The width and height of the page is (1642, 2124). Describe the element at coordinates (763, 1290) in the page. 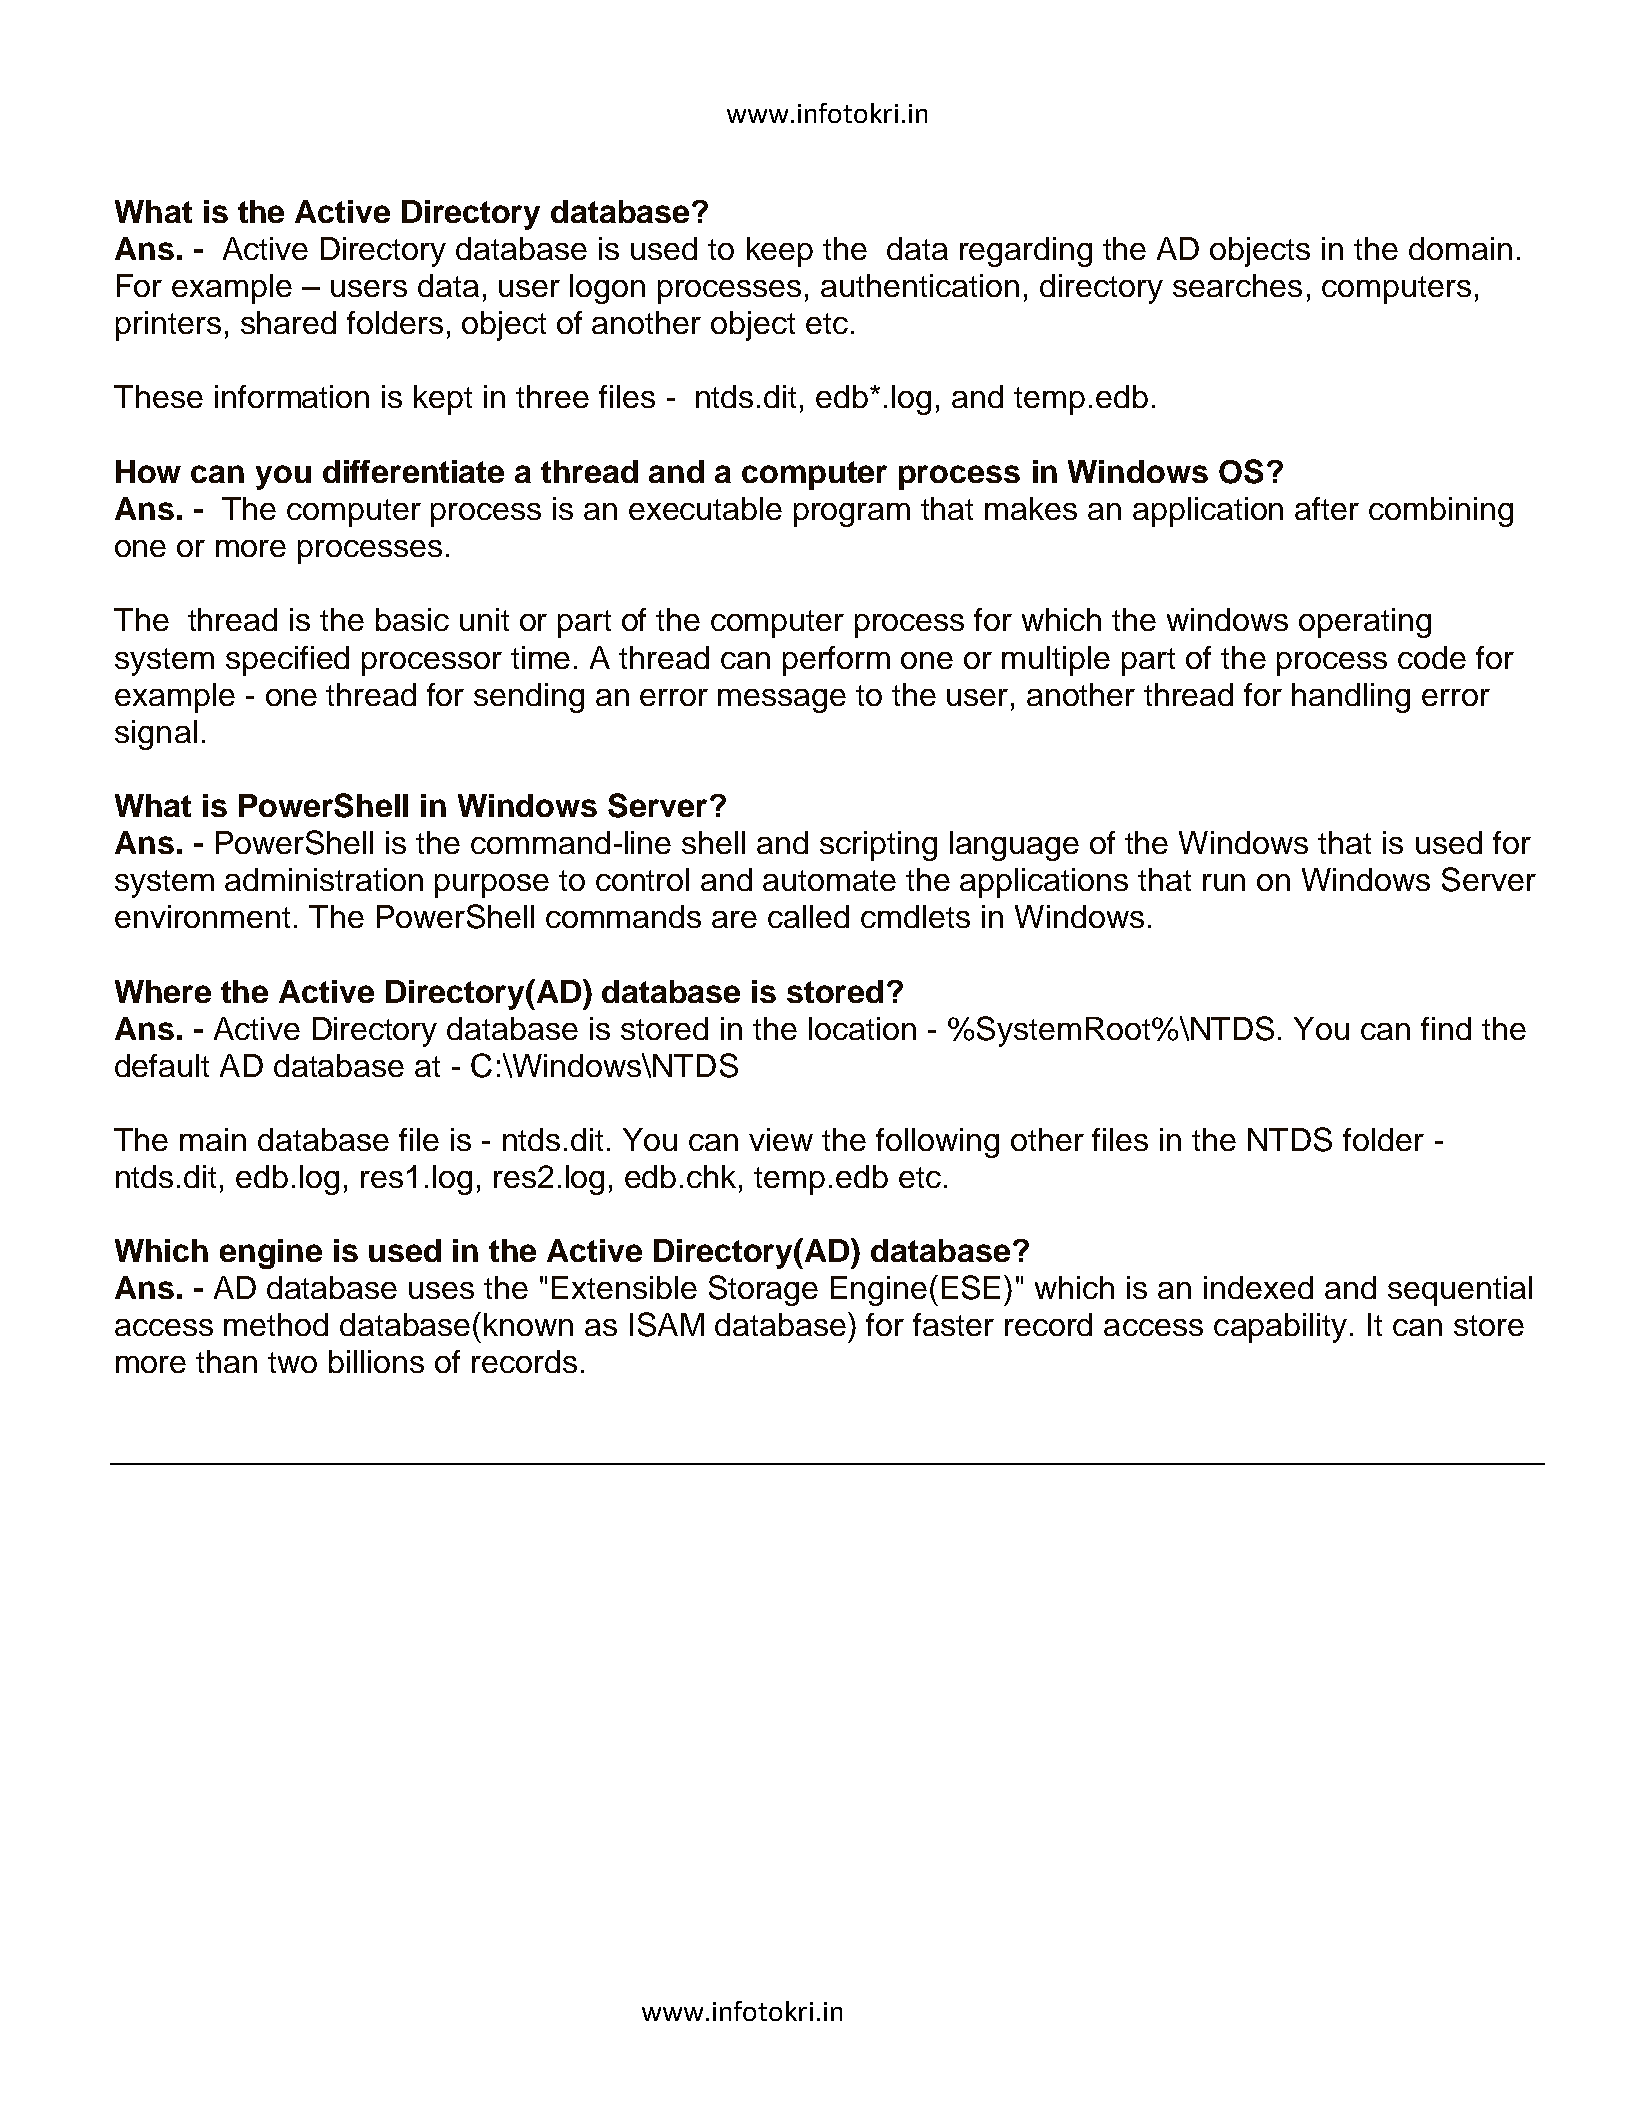

I see `Storage` at that location.
